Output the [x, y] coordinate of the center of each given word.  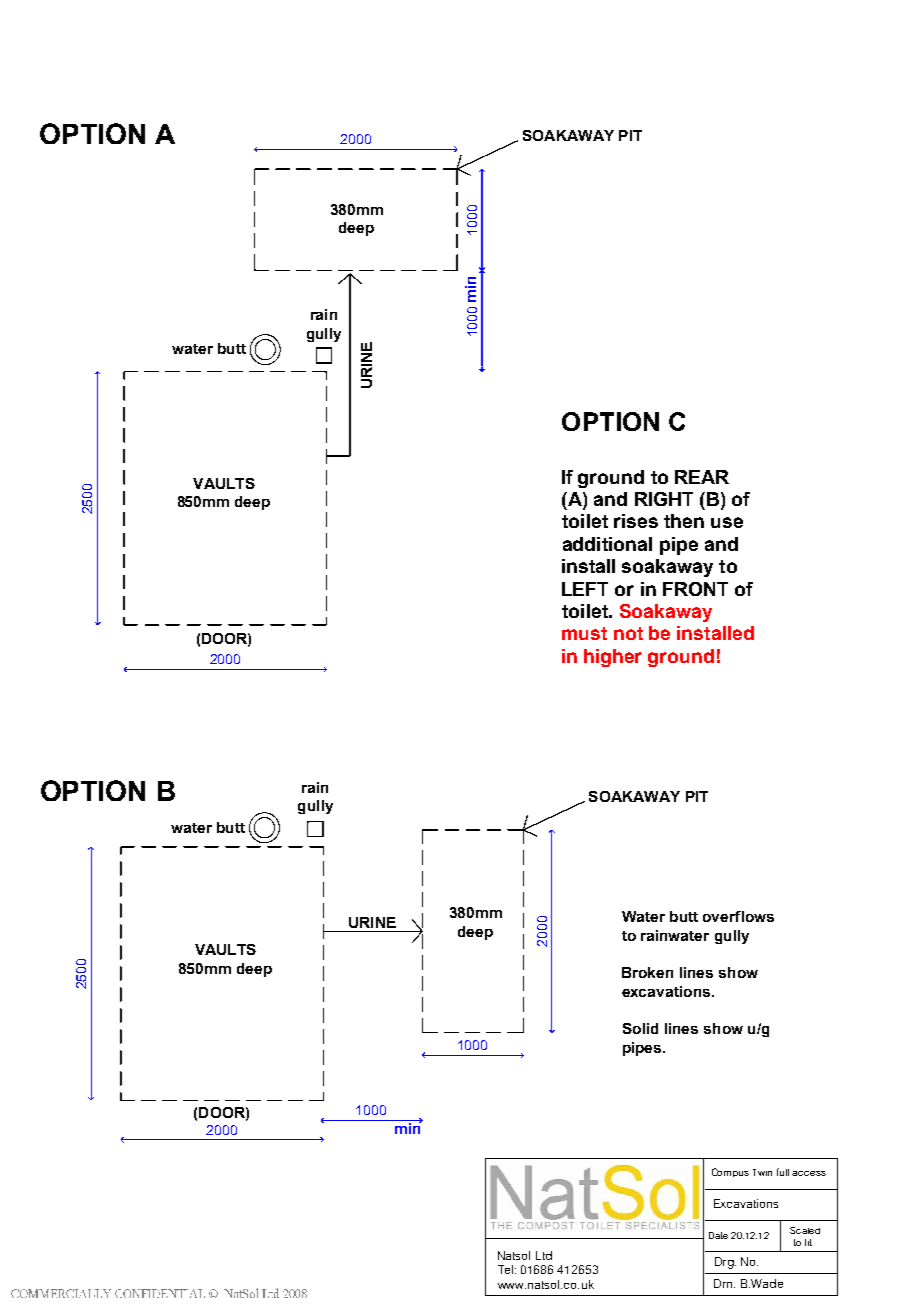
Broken [647, 972]
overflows [738, 916]
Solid [640, 1028]
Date [718, 1235]
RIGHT [664, 499]
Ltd [544, 1255]
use [727, 522]
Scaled [805, 1230]
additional [607, 544]
